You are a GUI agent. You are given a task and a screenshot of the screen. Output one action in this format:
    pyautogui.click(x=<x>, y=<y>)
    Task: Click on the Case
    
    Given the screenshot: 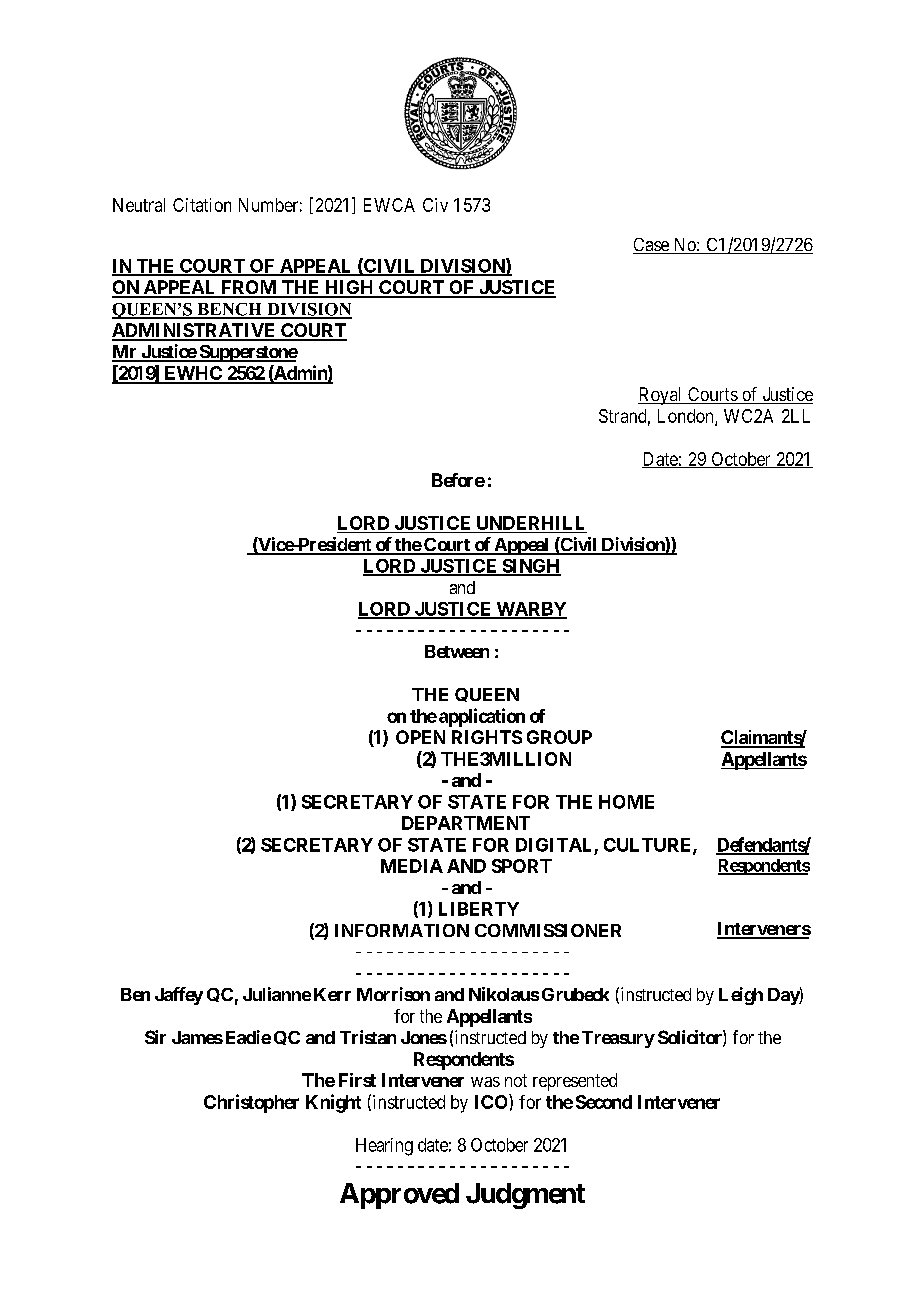 What is the action you would take?
    pyautogui.click(x=652, y=246)
